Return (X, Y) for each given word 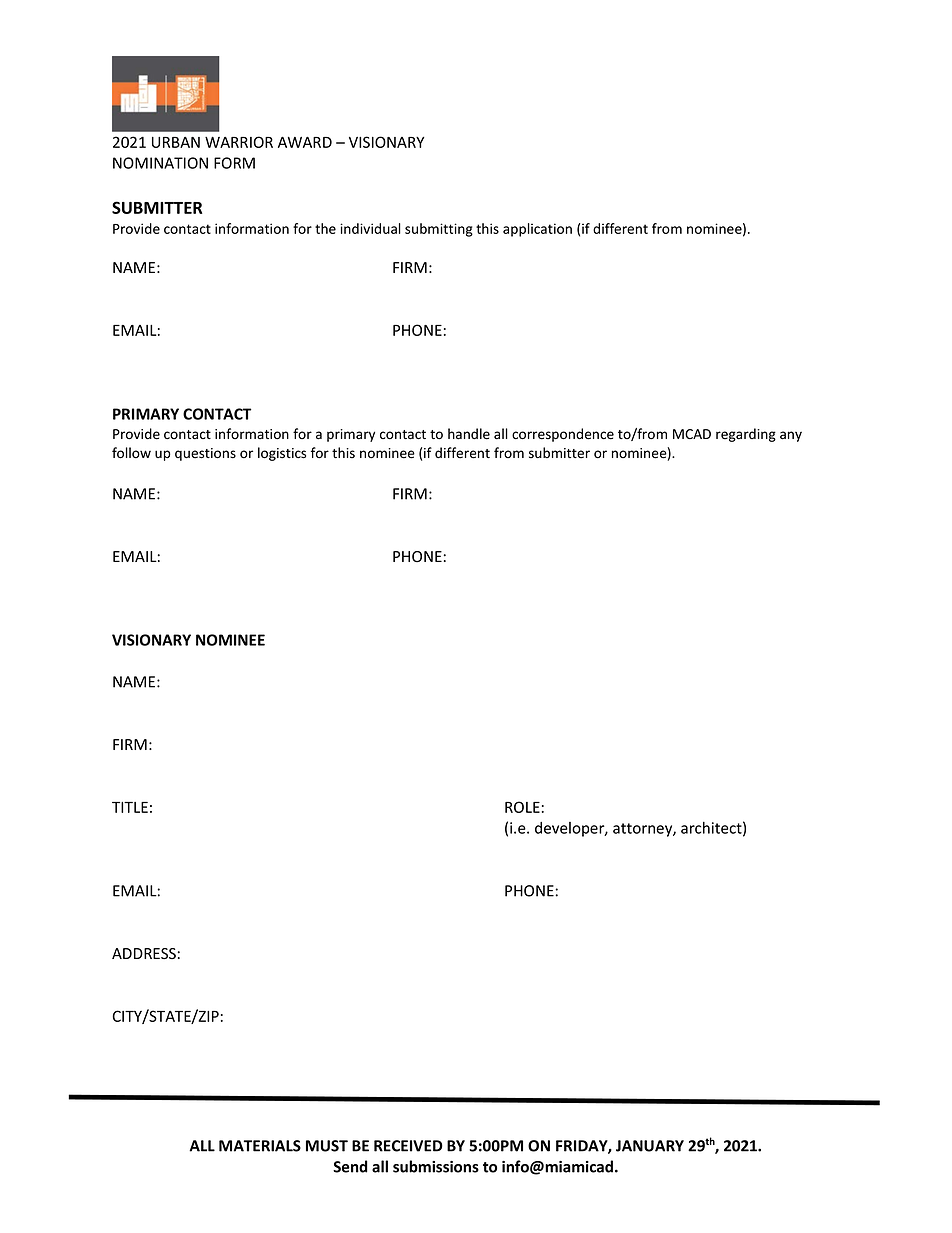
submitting (439, 230)
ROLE (522, 807)
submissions (436, 1166)
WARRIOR (239, 142)
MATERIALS (260, 1146)
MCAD (692, 434)
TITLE (130, 807)
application (537, 230)
